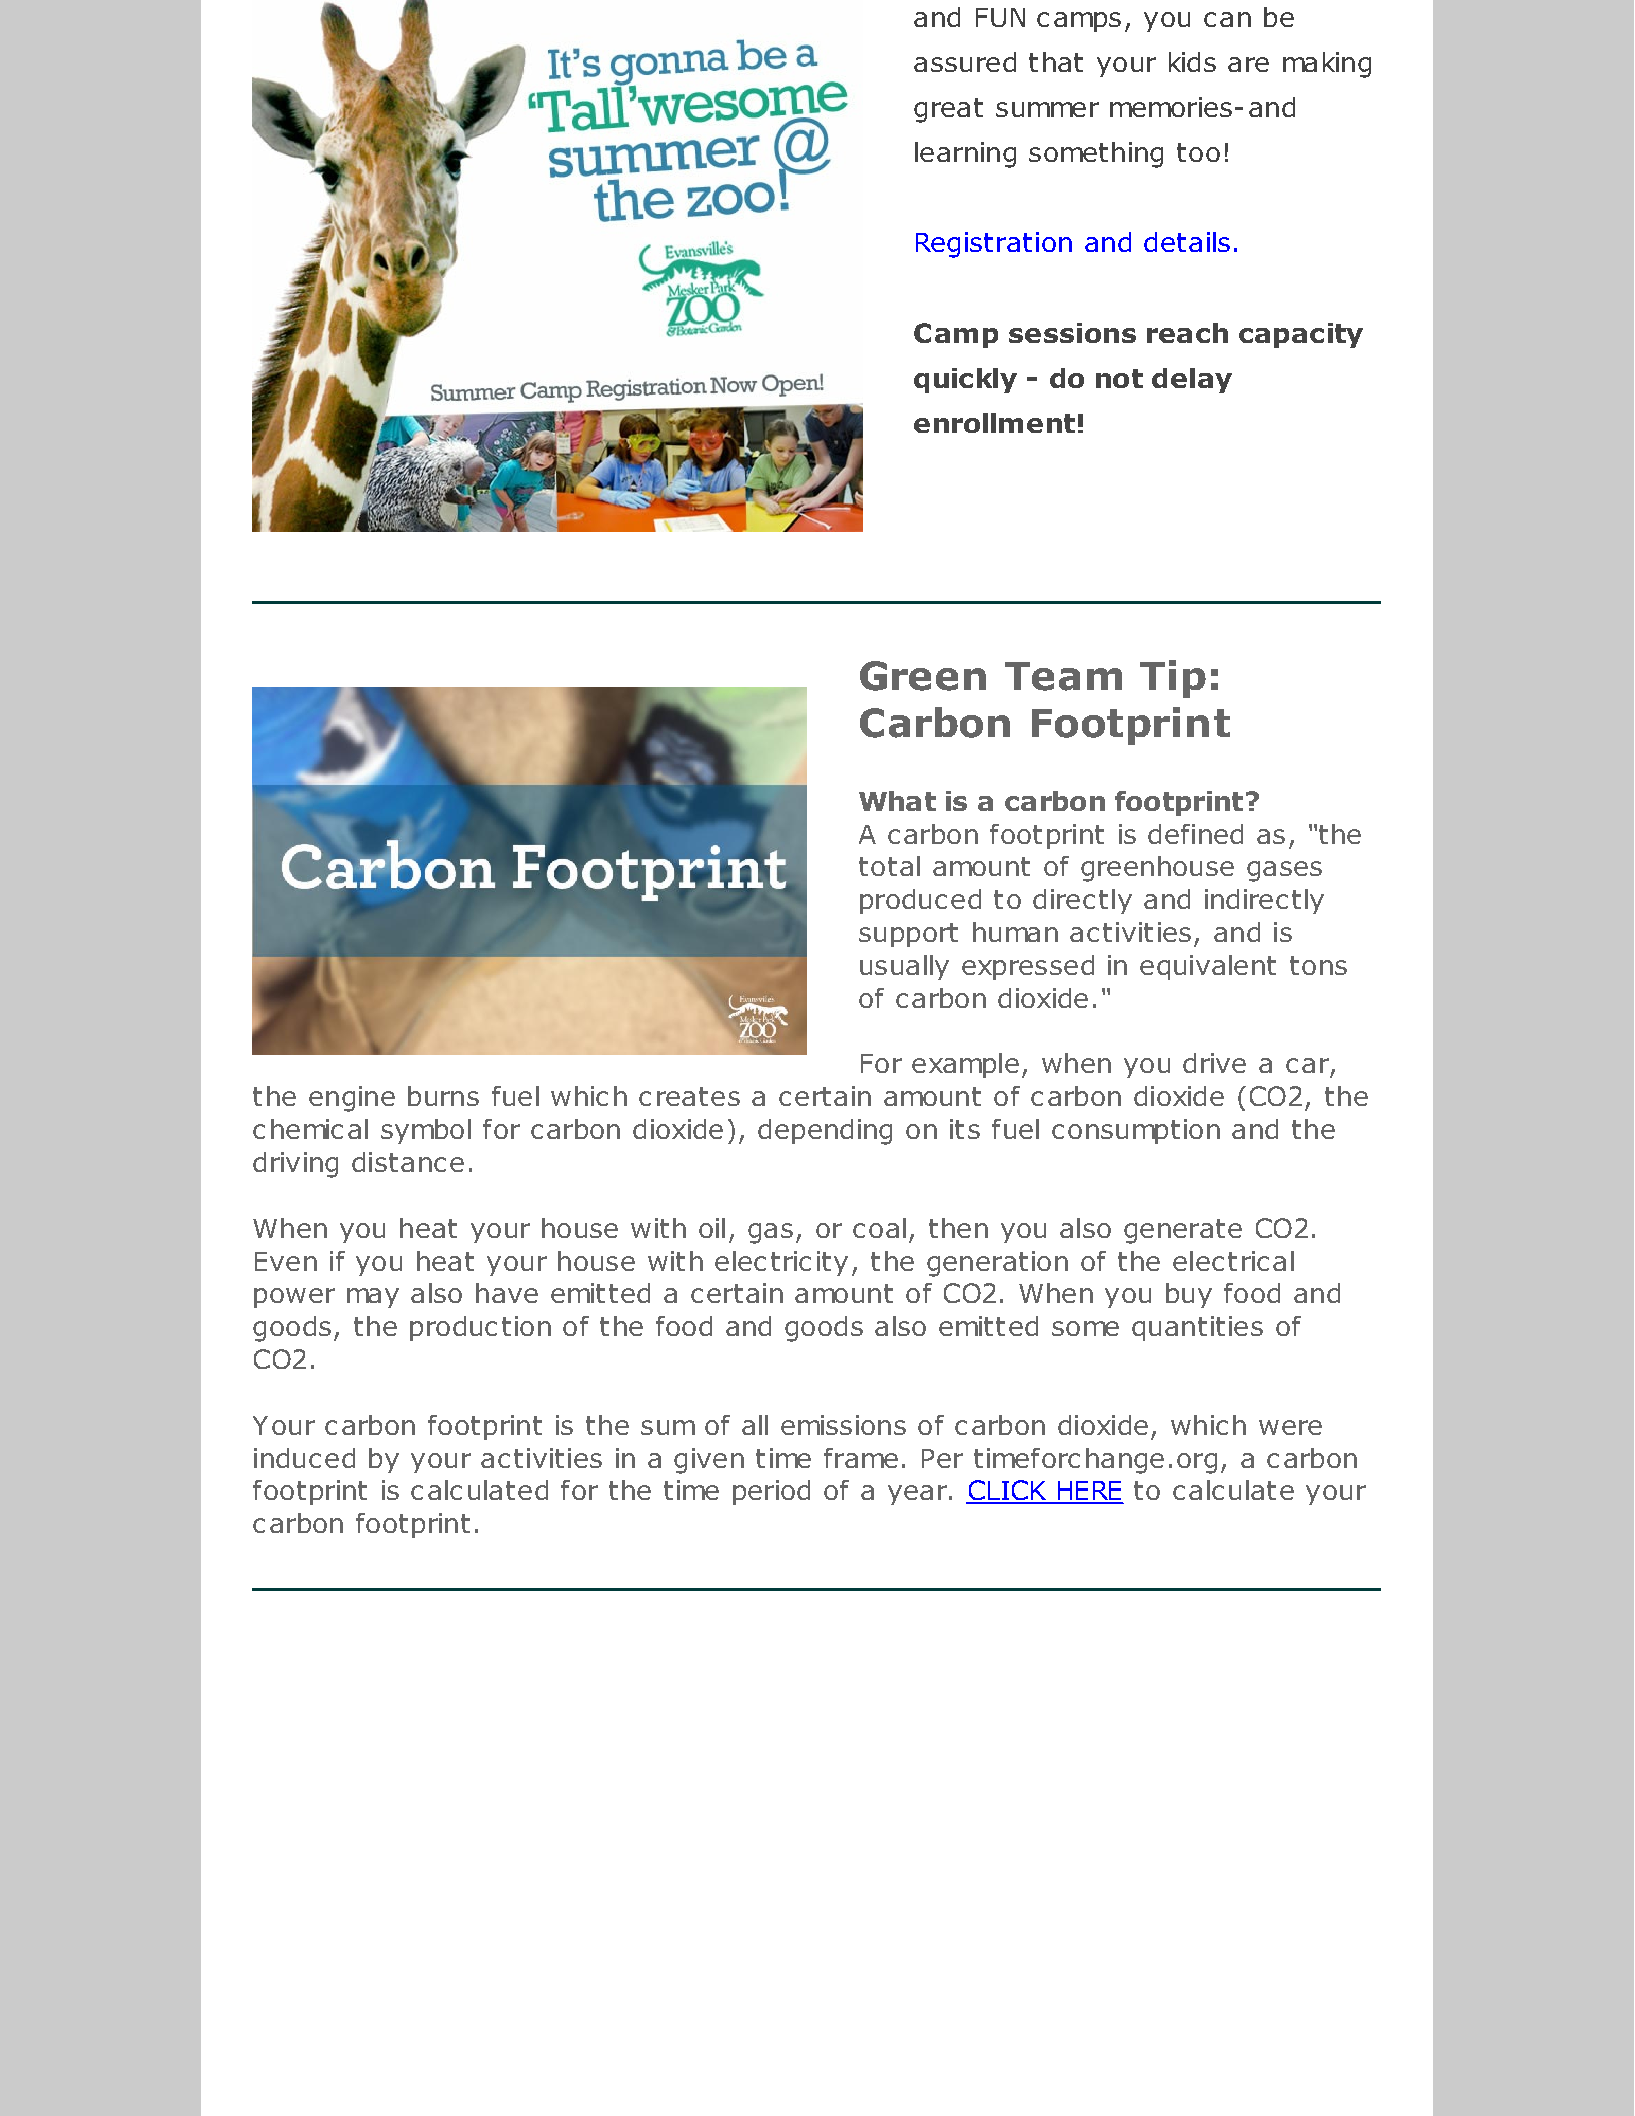  Describe the element at coordinates (1208, 967) in the document. I see `equivalent` at that location.
